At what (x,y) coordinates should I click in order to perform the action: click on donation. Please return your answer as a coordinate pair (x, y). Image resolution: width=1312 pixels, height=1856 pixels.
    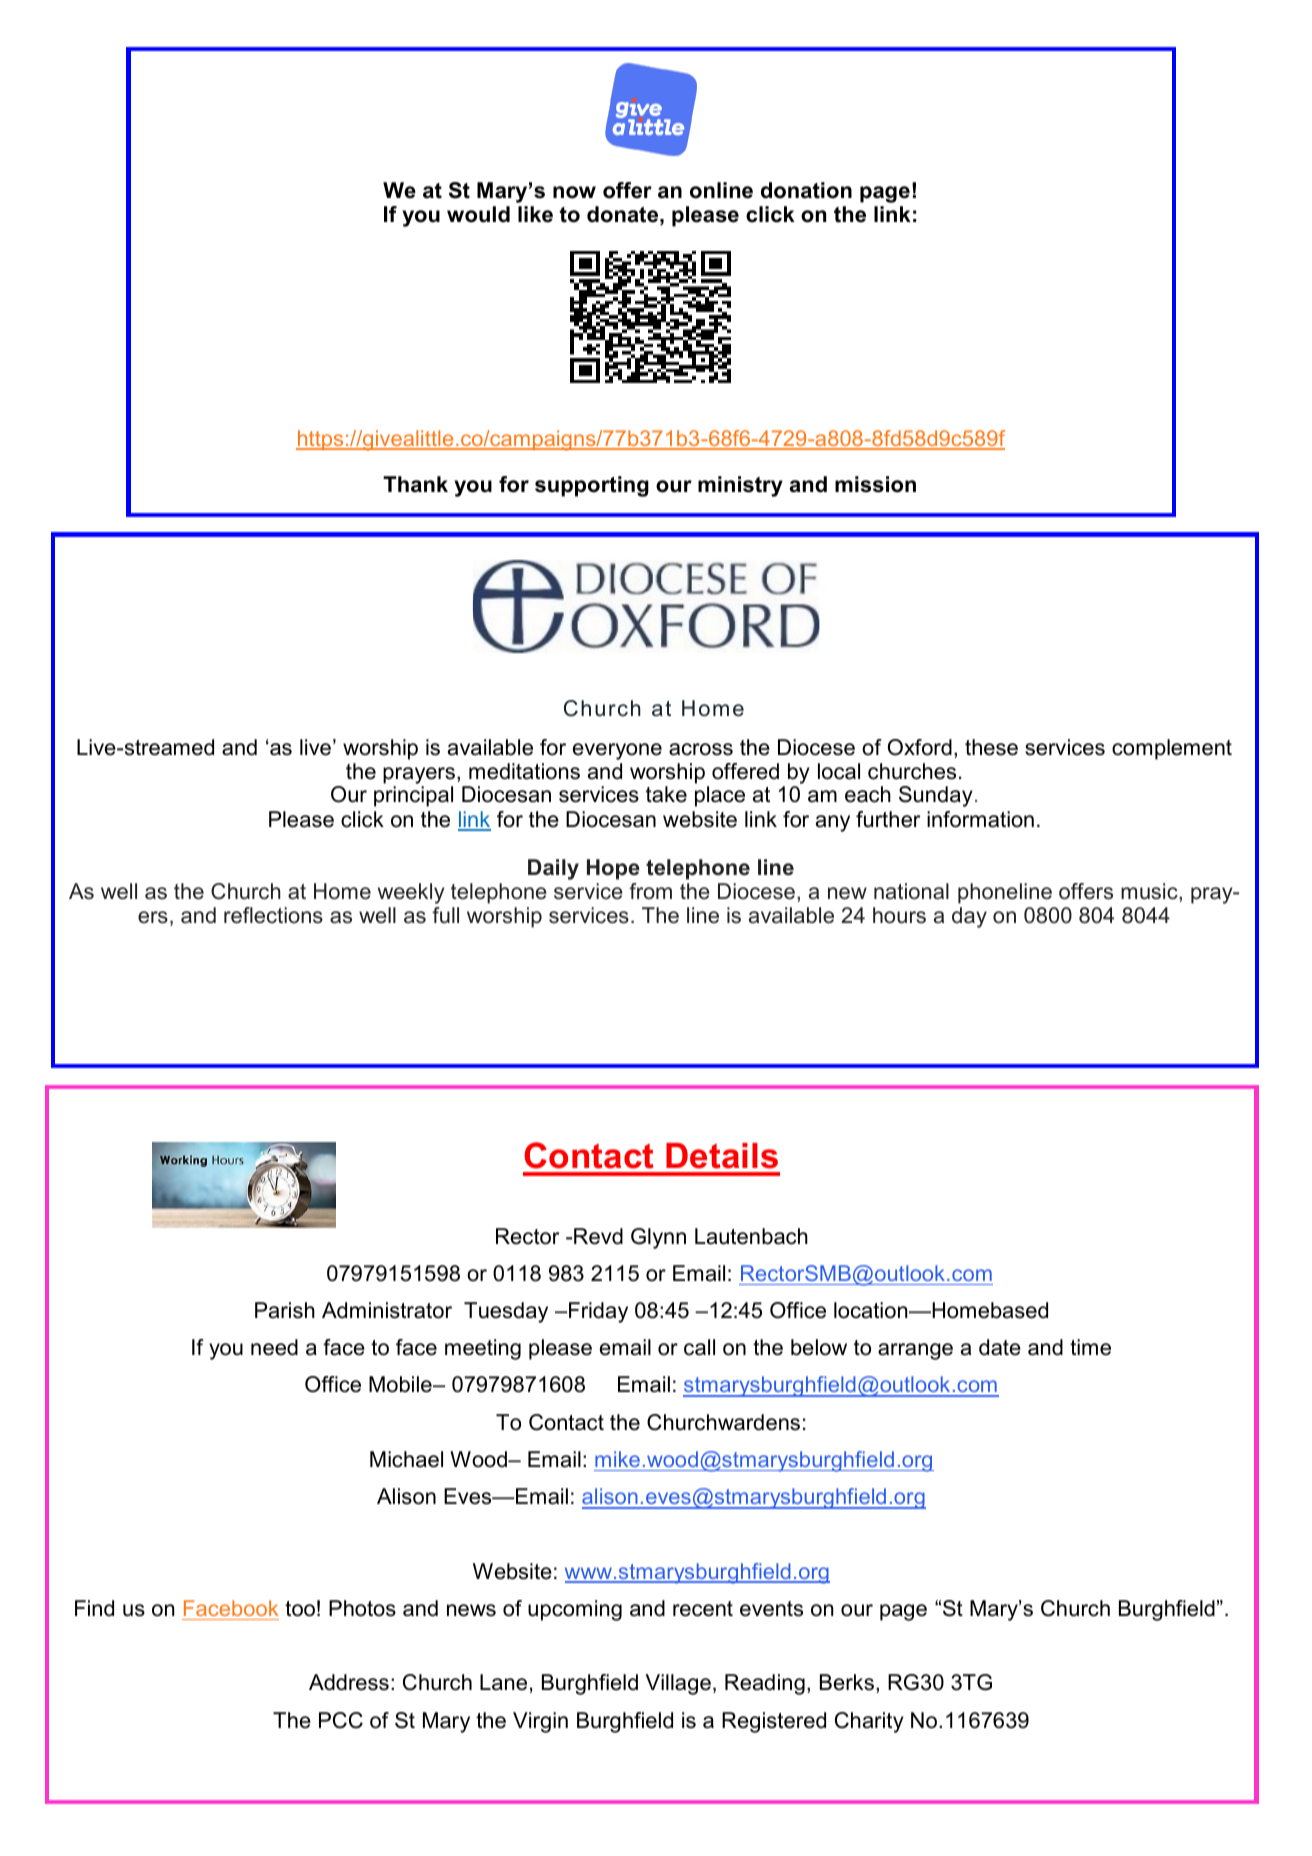
    Looking at the image, I should click on (806, 190).
